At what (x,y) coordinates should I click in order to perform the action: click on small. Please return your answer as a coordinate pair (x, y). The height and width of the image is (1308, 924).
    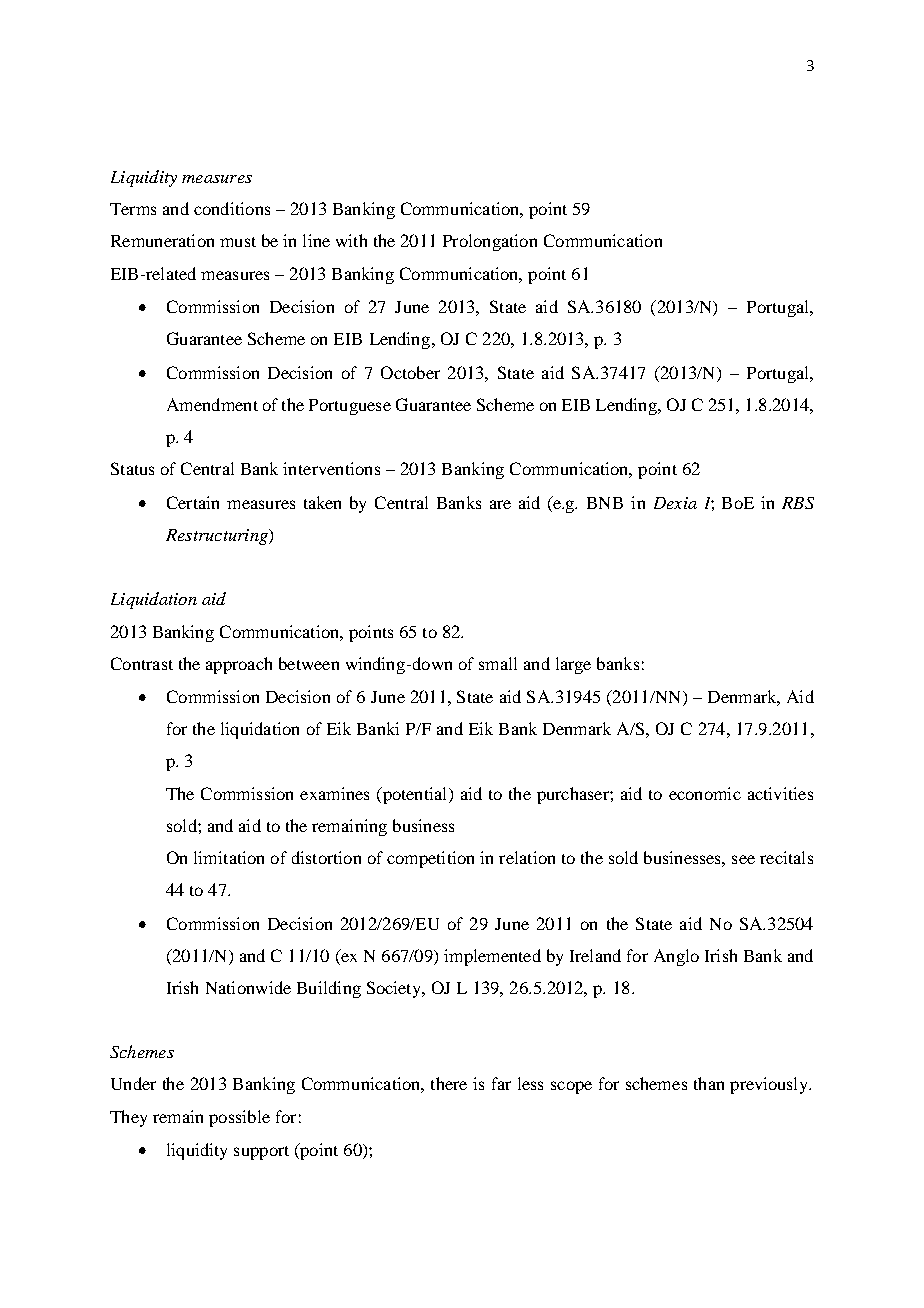
    Looking at the image, I should click on (498, 663).
